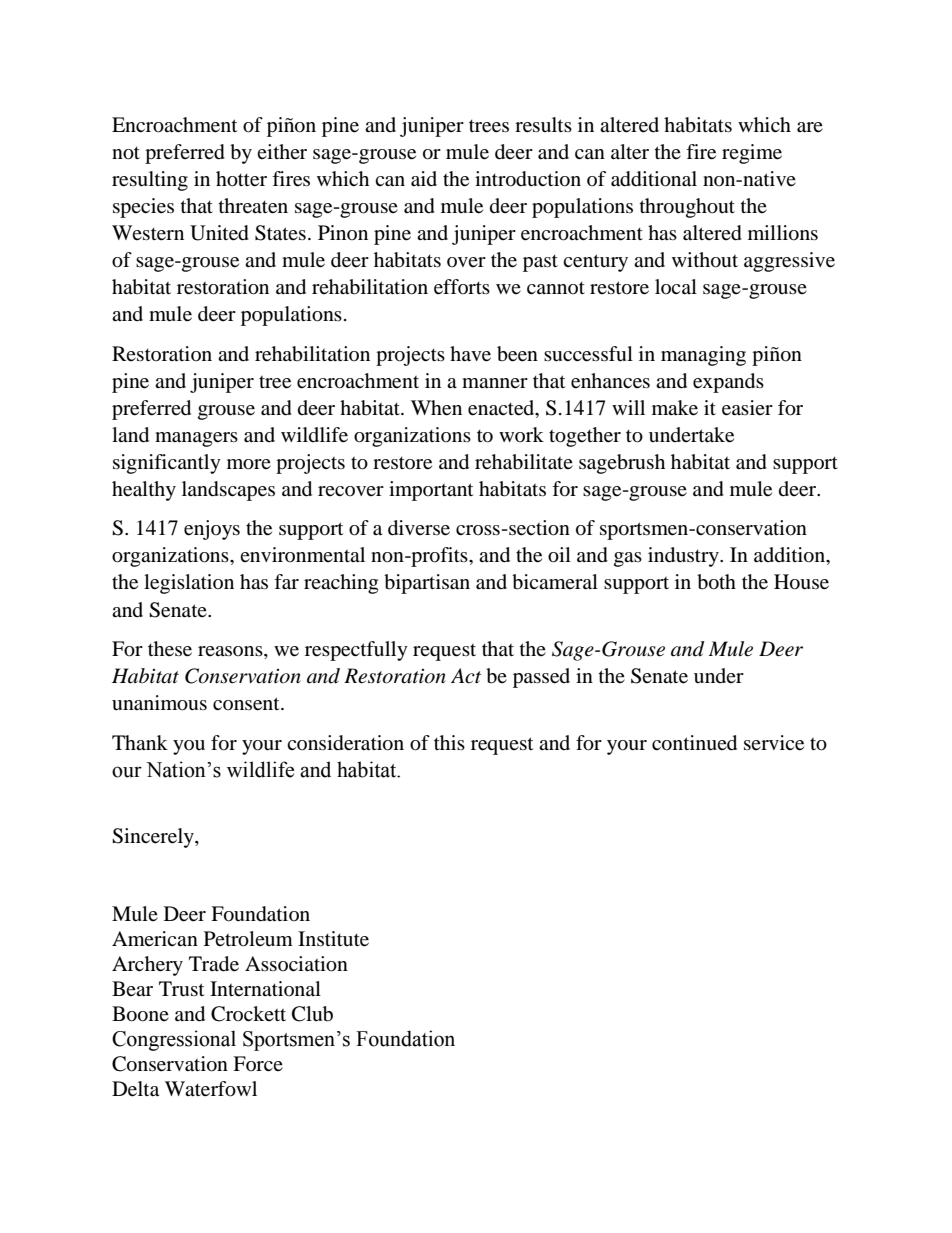 The width and height of the screenshot is (952, 1233). What do you see at coordinates (427, 584) in the screenshot?
I see `bipartisan` at bounding box center [427, 584].
